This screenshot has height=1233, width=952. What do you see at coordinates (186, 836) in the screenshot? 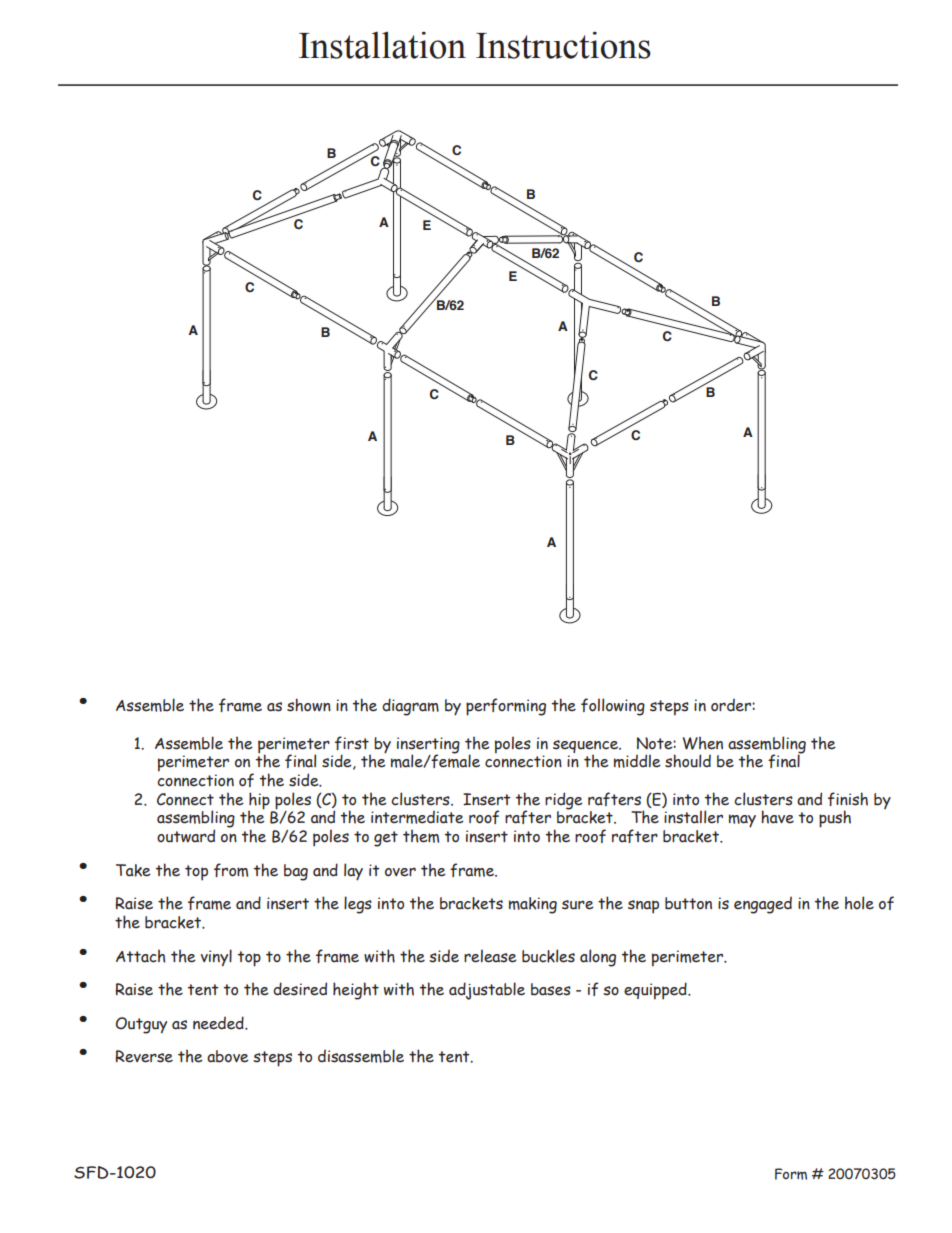
I see `outward` at bounding box center [186, 836].
